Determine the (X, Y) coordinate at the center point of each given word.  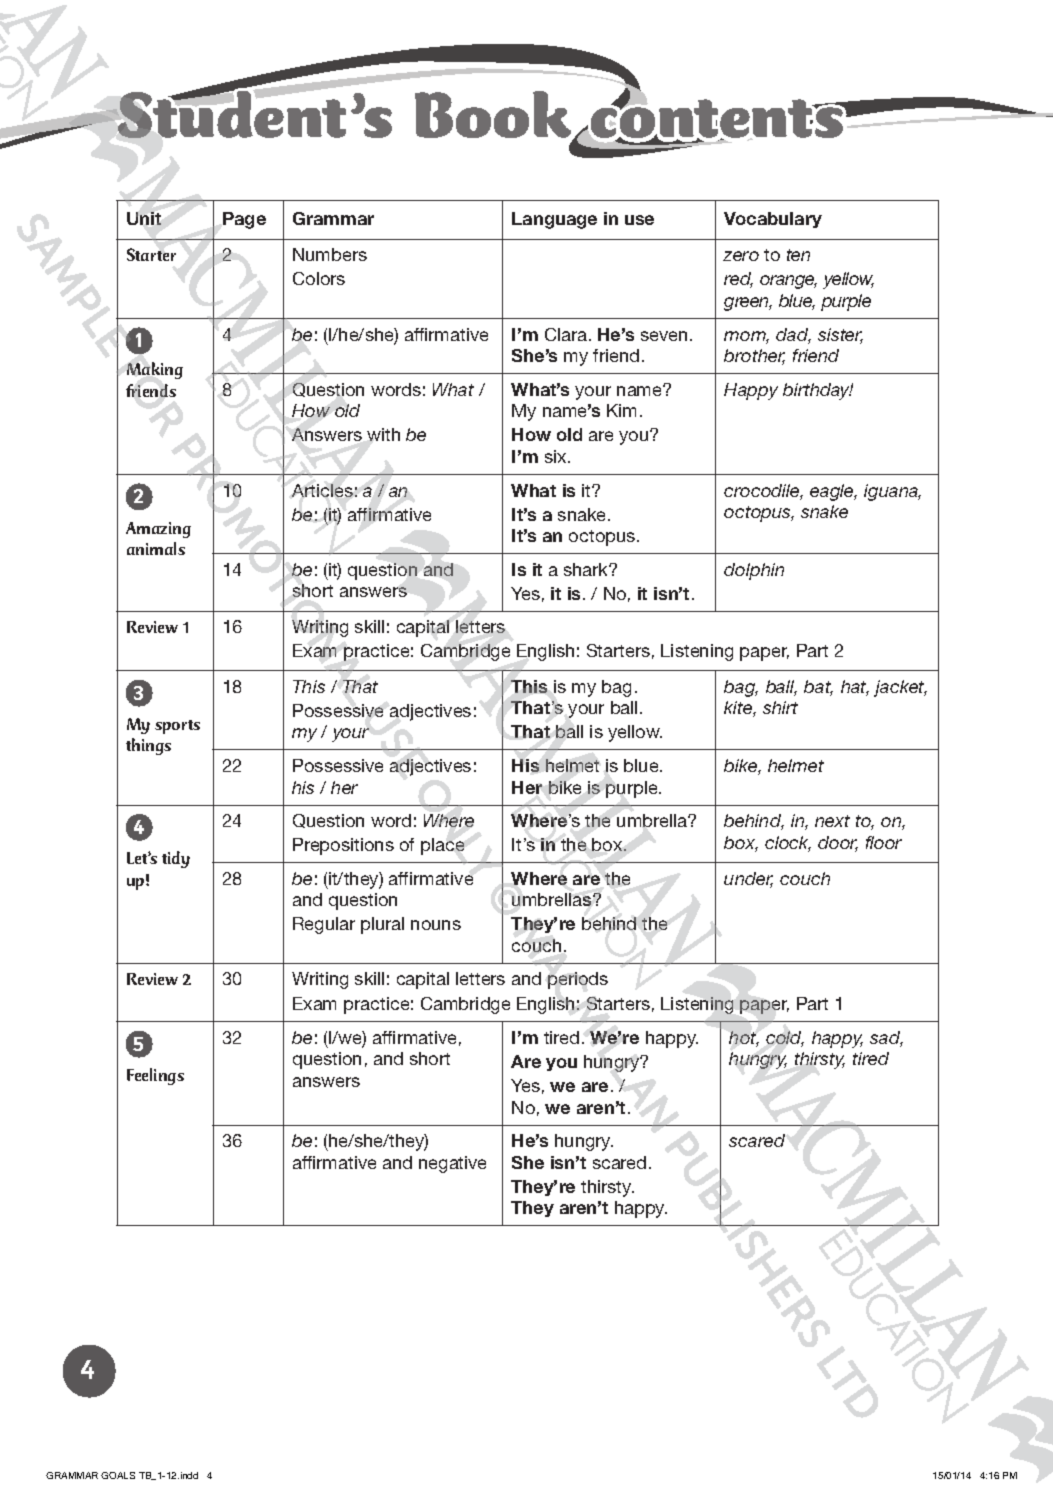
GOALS (118, 1475)
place (442, 846)
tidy (176, 859)
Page (244, 220)
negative (452, 1164)
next (832, 821)
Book (495, 116)
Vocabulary (773, 220)
